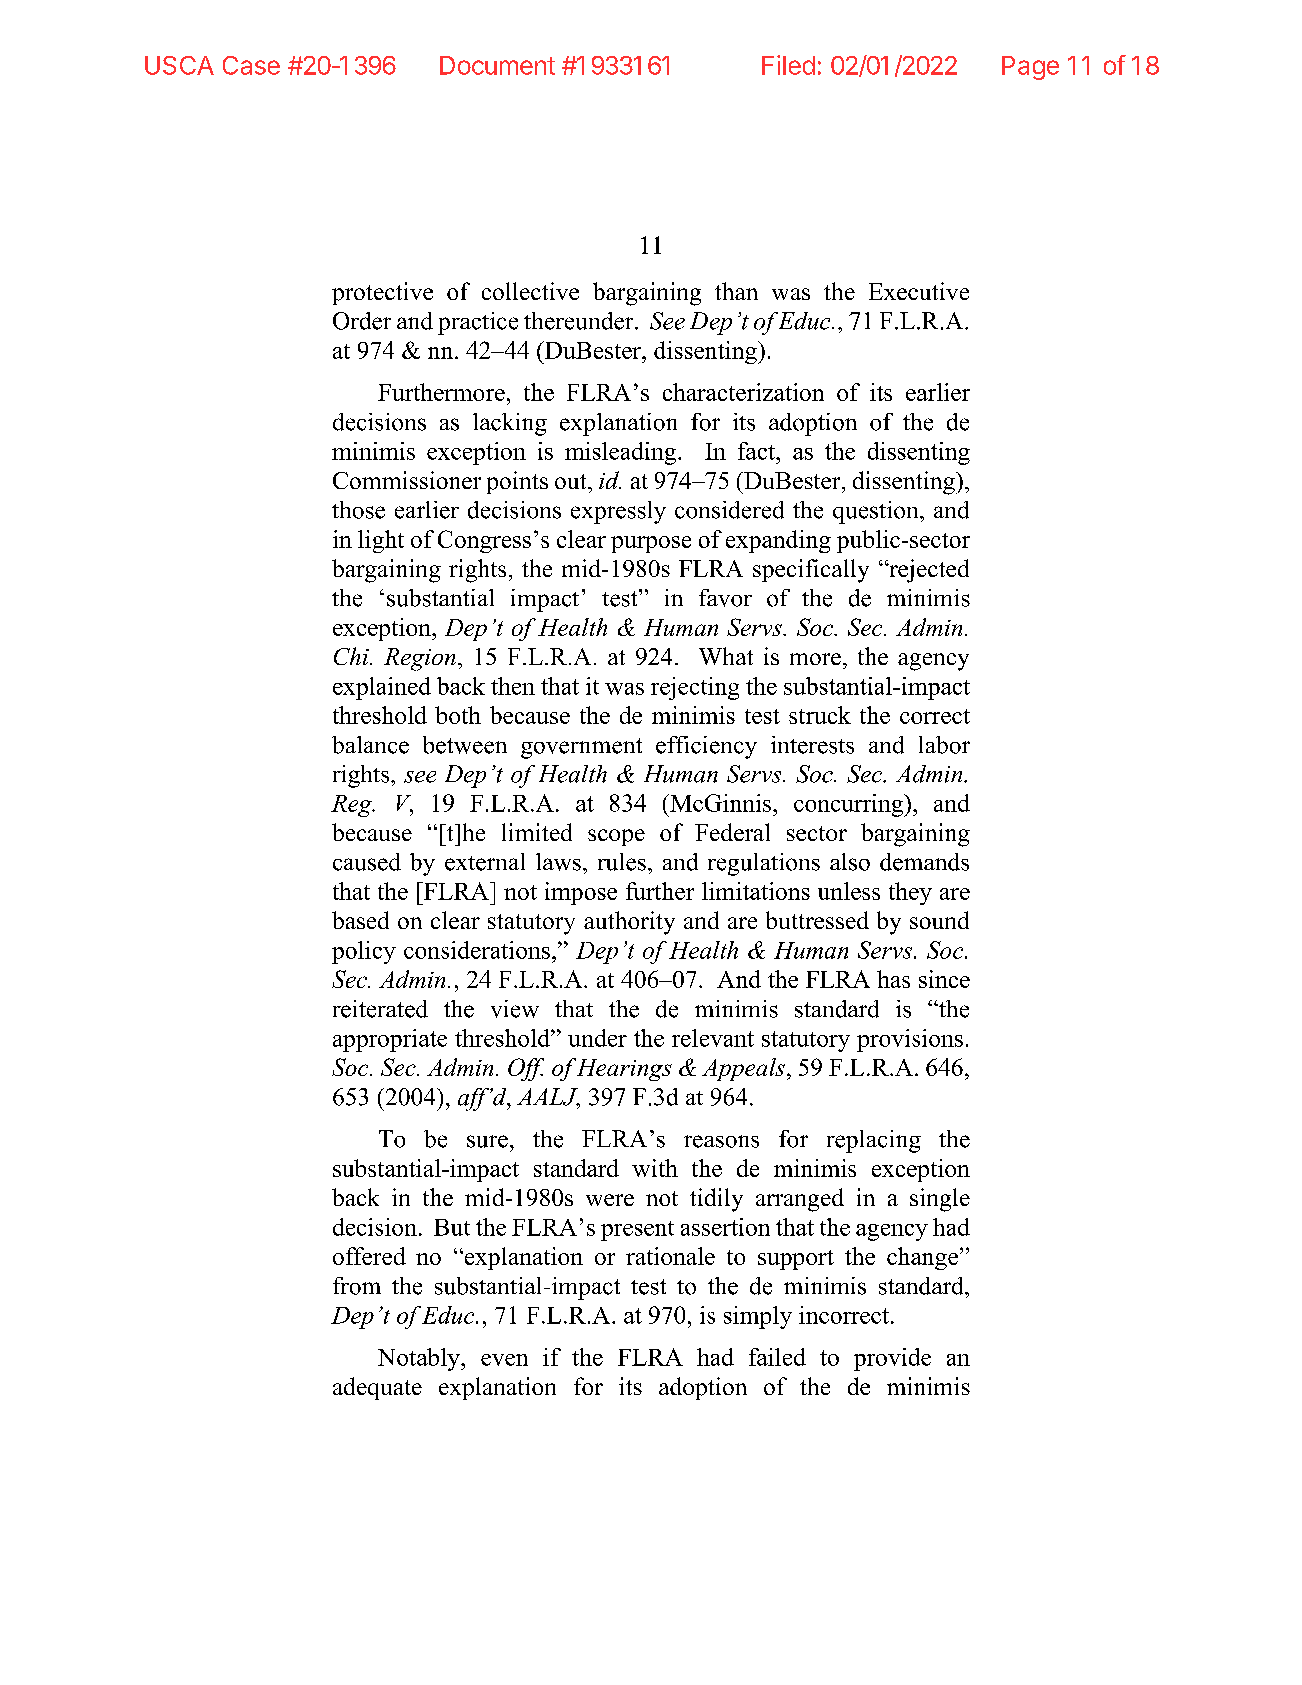  I want to click on government, so click(581, 748).
